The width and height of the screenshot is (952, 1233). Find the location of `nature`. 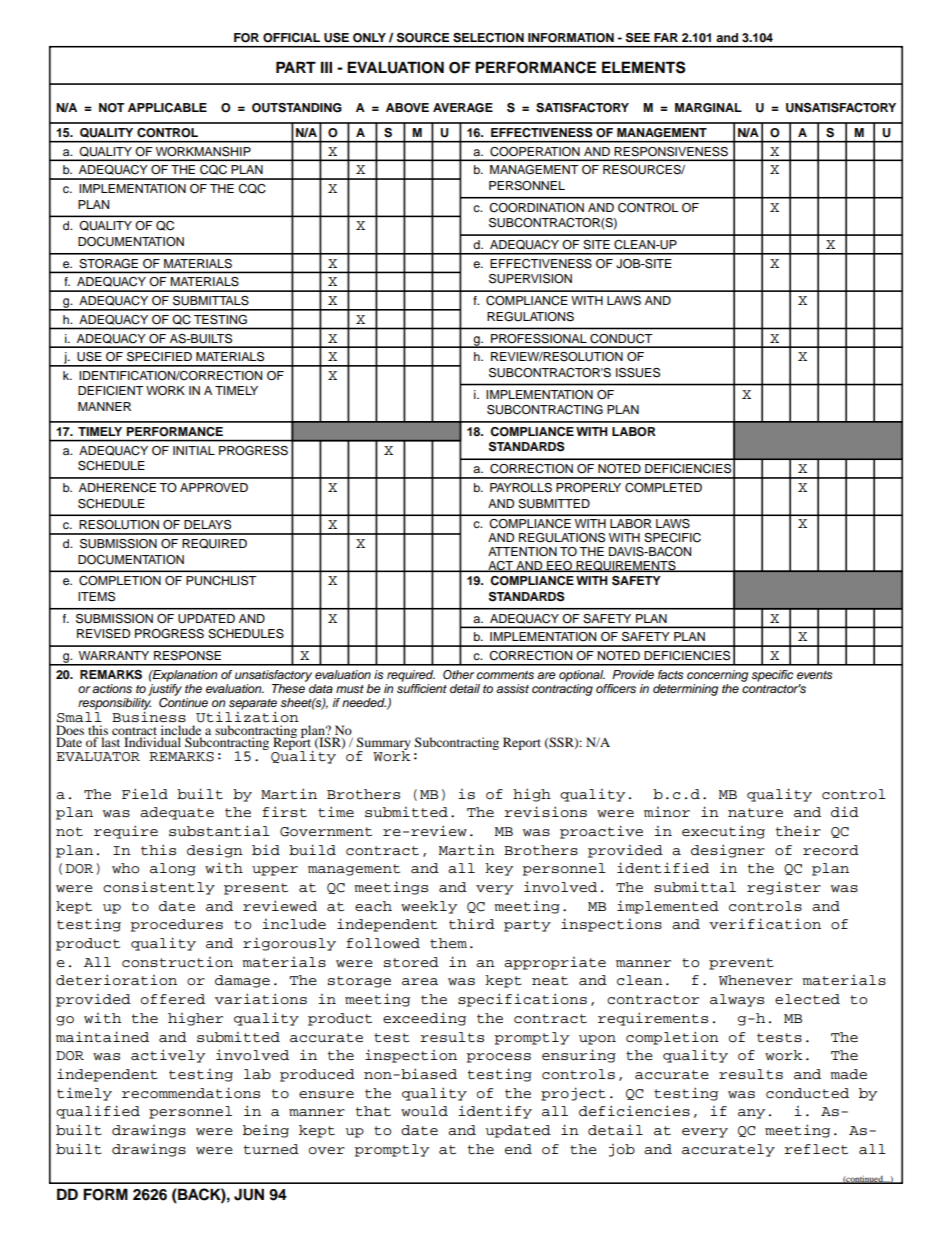

nature is located at coordinates (755, 813).
